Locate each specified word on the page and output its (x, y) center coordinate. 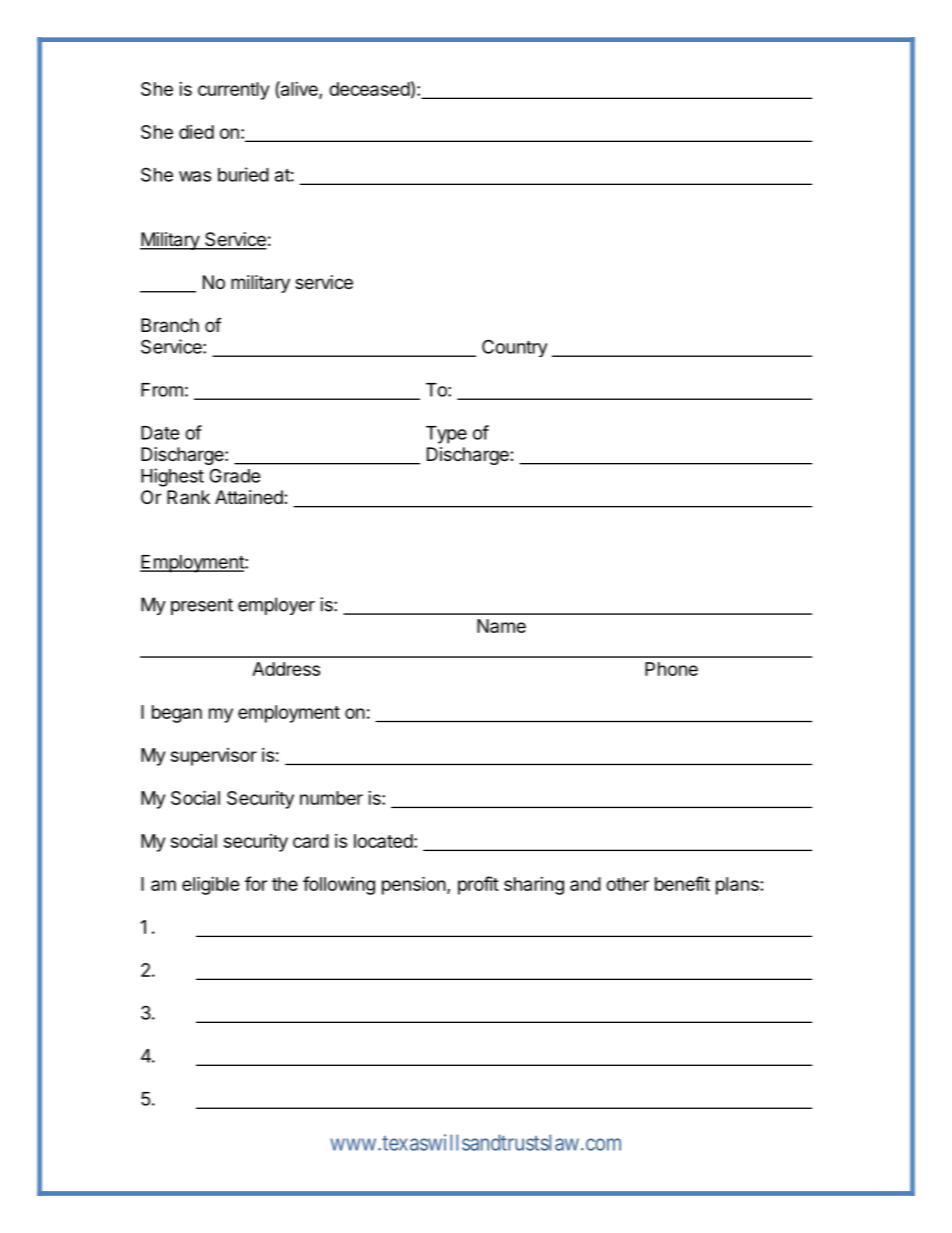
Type (446, 435)
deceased (369, 89)
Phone (671, 669)
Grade (235, 475)
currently (233, 91)
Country (514, 348)
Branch (170, 325)
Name (501, 626)
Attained (250, 497)
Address (286, 669)
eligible (211, 885)
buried (243, 174)
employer (276, 606)
